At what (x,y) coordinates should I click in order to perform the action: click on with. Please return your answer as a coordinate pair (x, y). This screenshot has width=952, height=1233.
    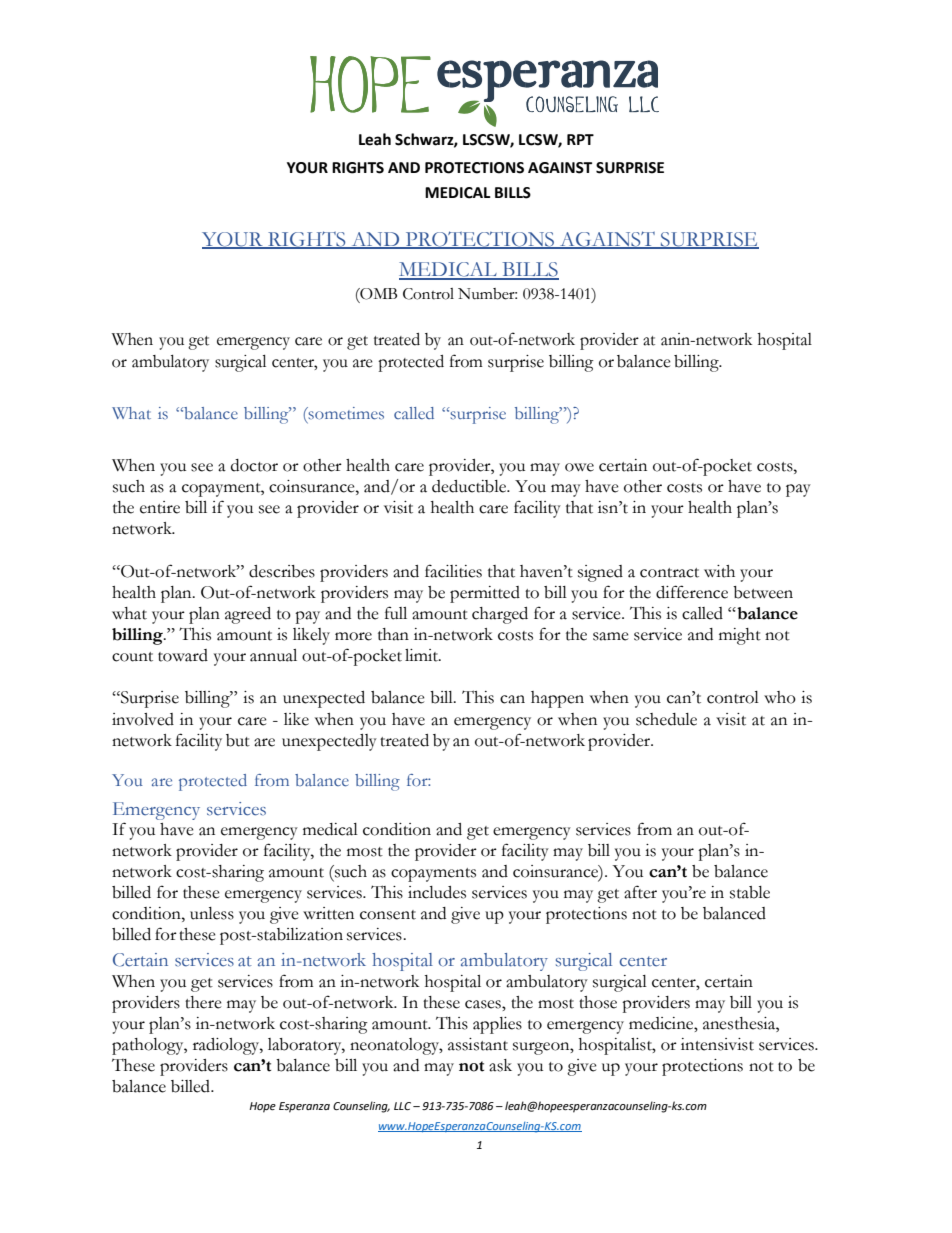
    Looking at the image, I should click on (719, 571).
